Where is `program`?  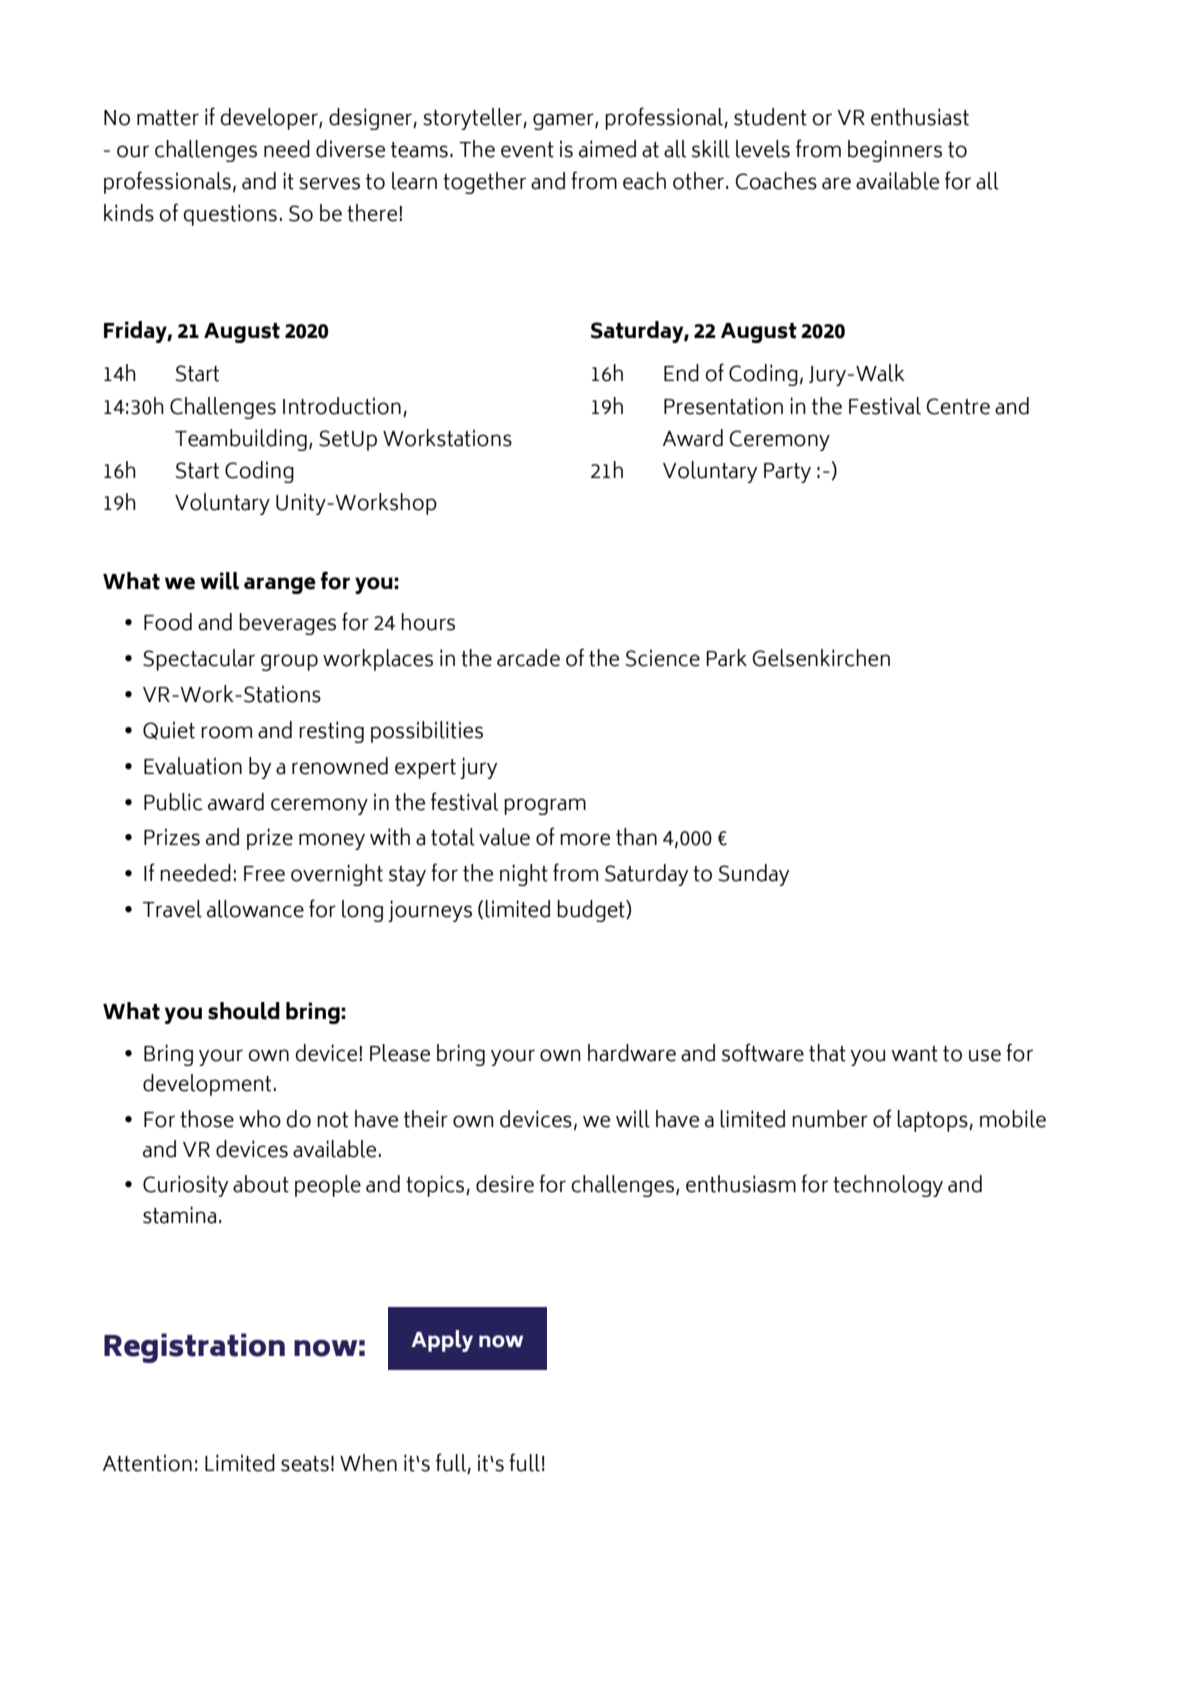
program is located at coordinates (545, 806).
